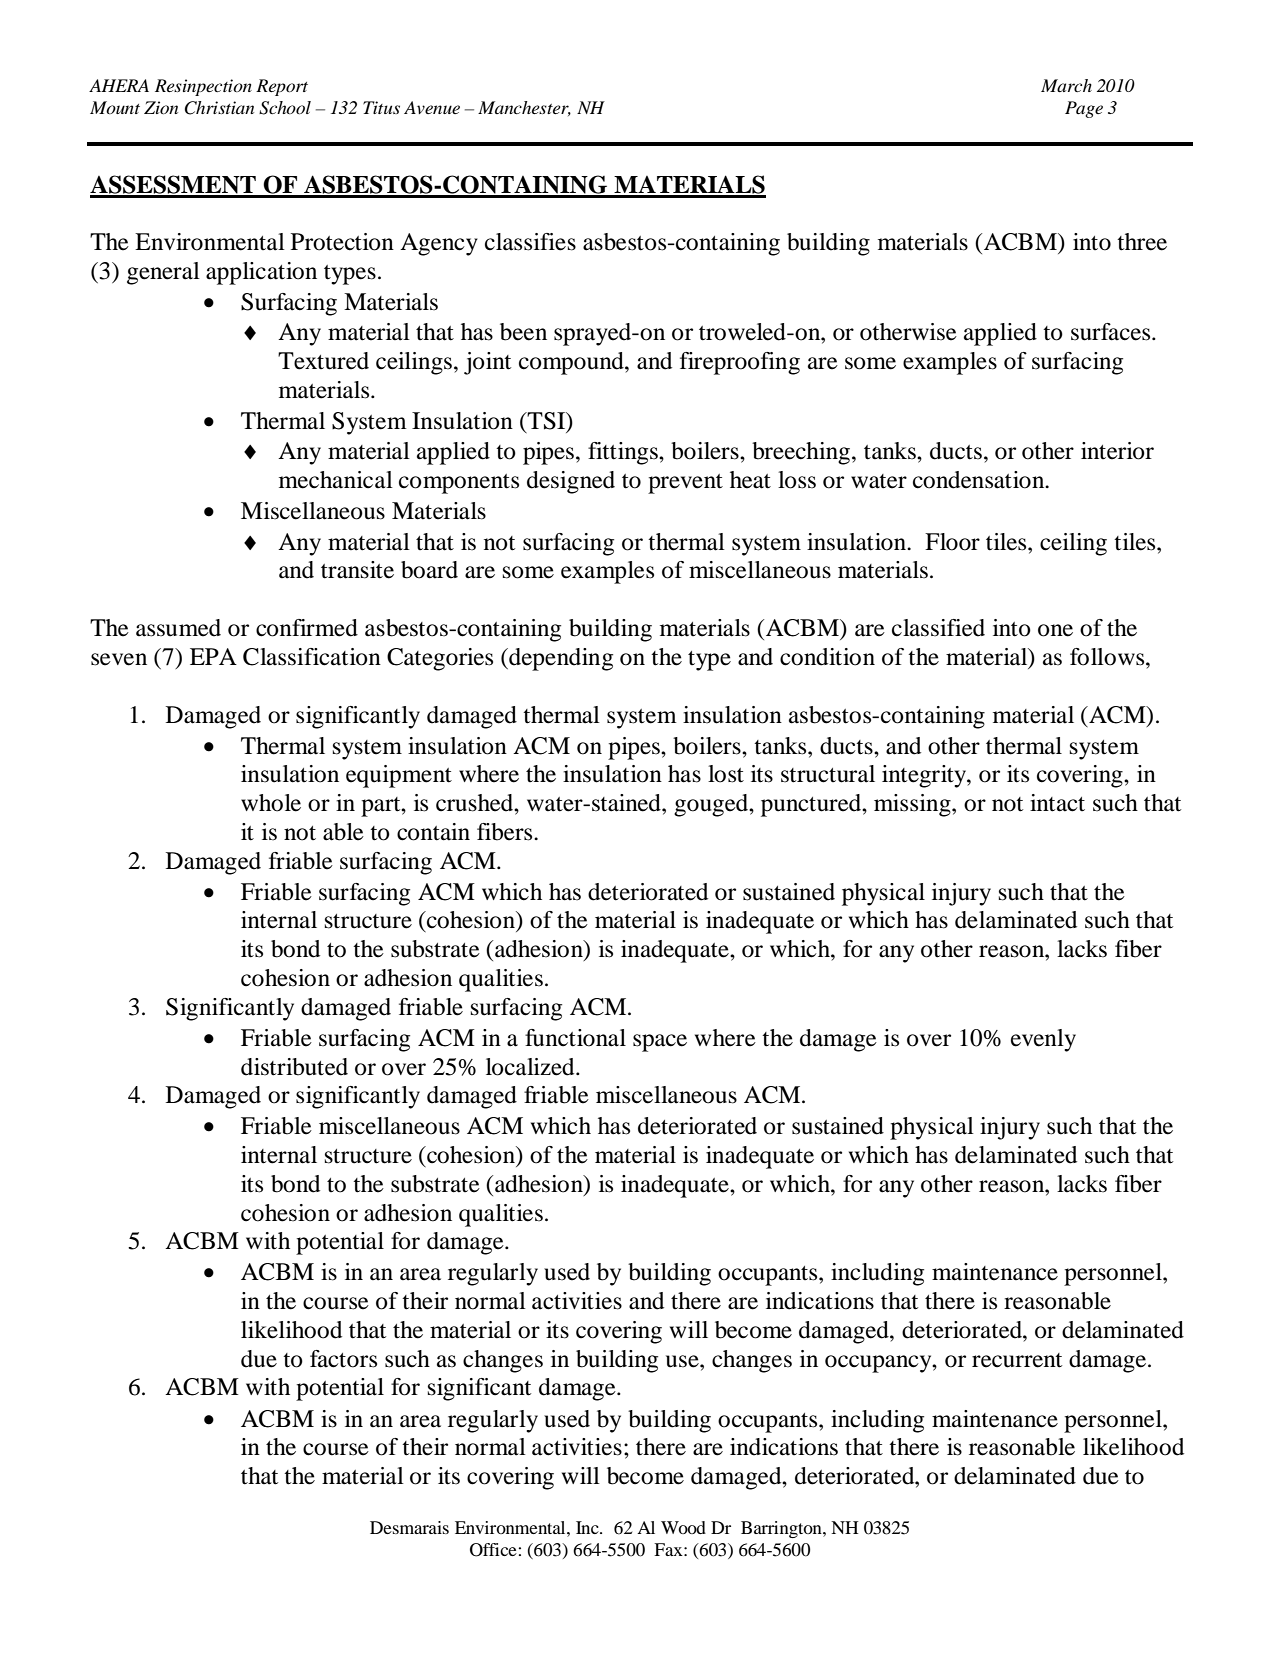 The image size is (1280, 1657). What do you see at coordinates (294, 1067) in the page?
I see `distributed` at bounding box center [294, 1067].
